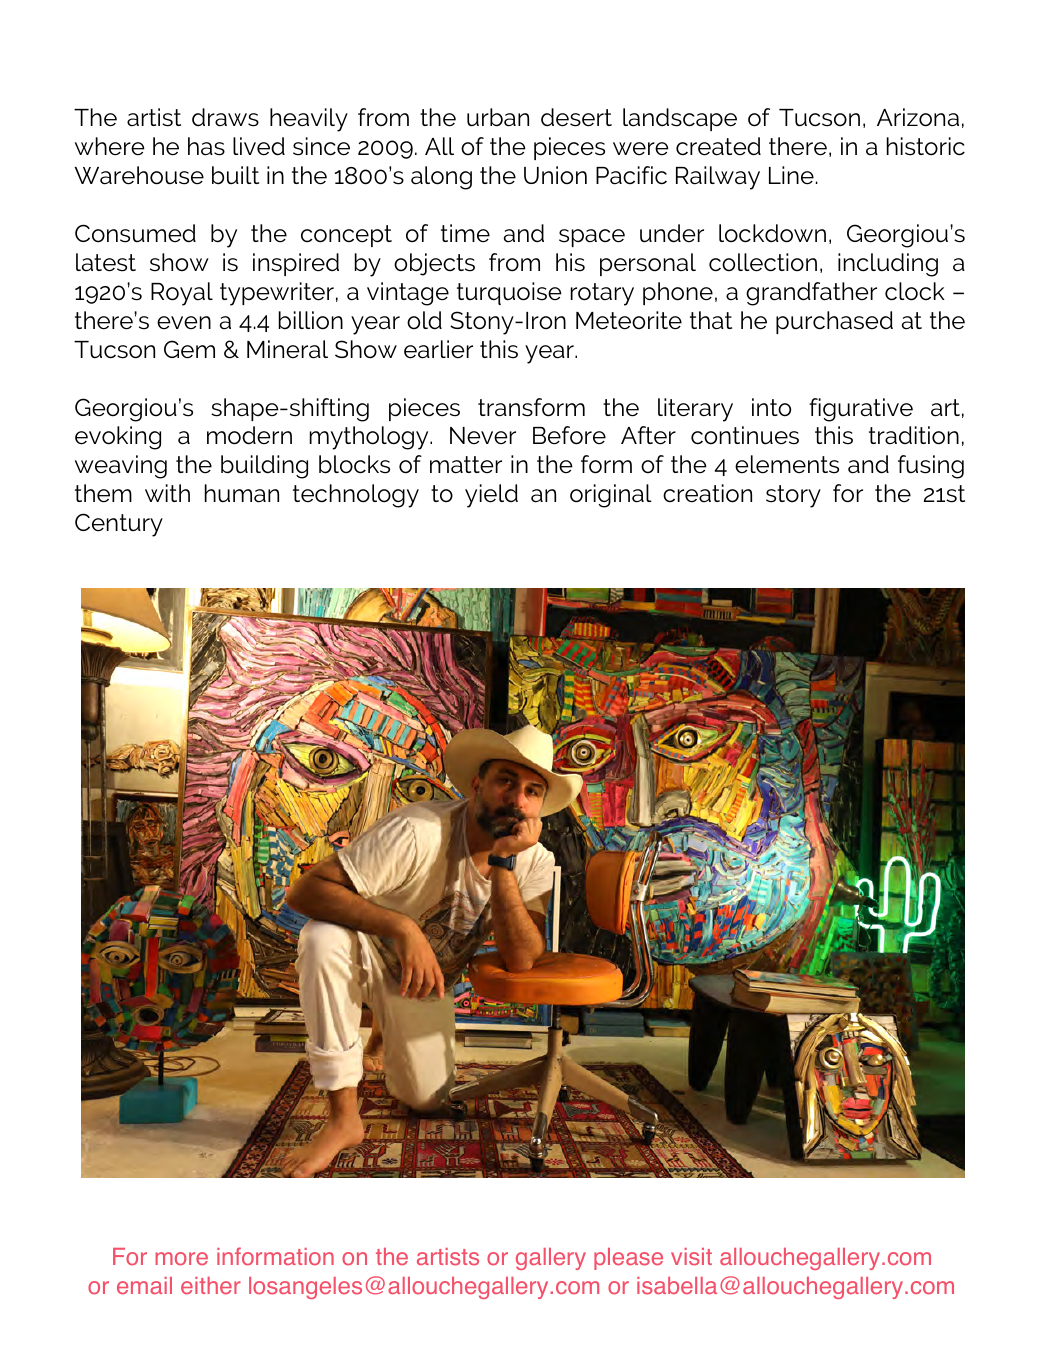 This document has height=1367, width=1056. What do you see at coordinates (181, 1258) in the document?
I see `more` at bounding box center [181, 1258].
